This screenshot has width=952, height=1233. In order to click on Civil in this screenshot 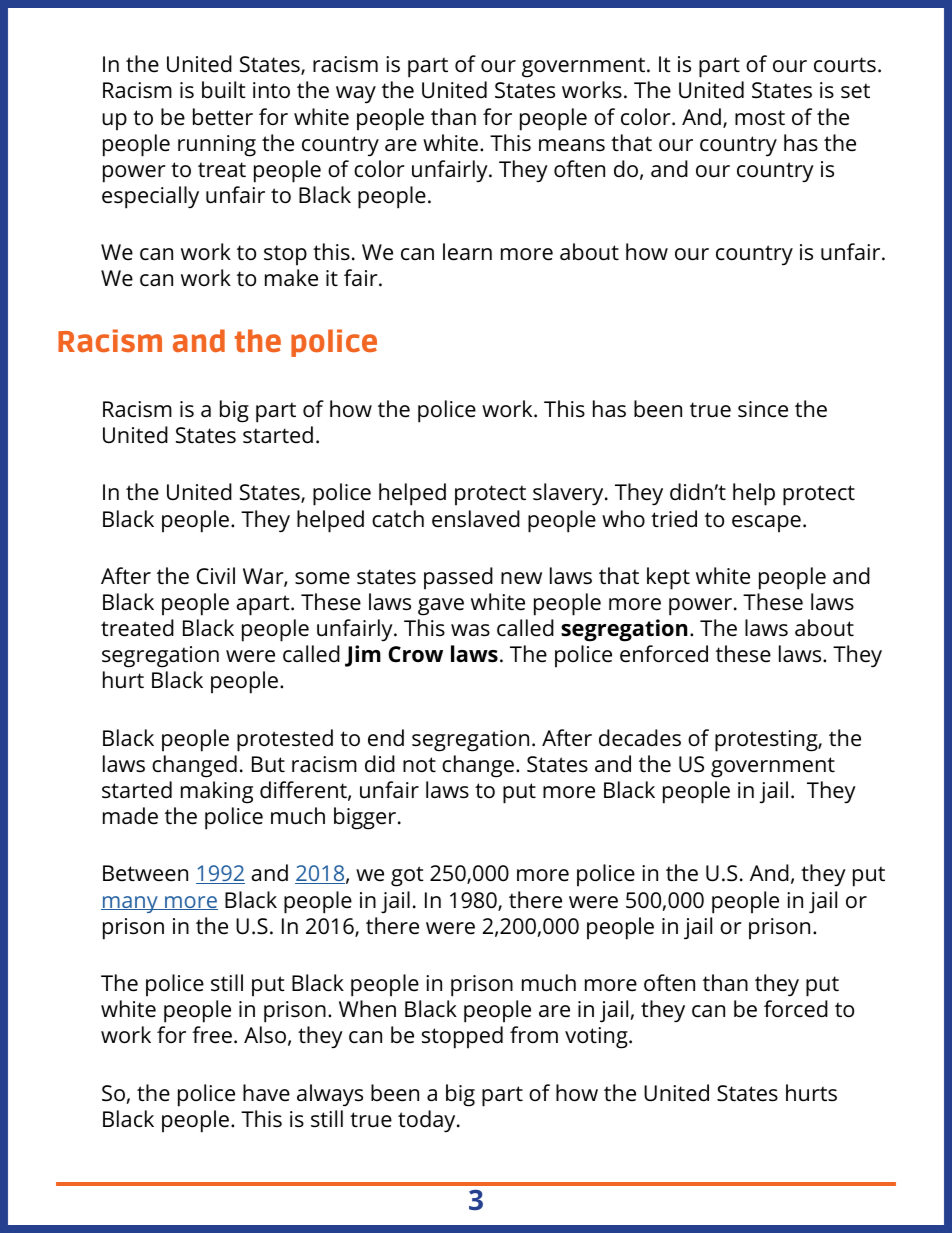, I will do `click(216, 575)`.
